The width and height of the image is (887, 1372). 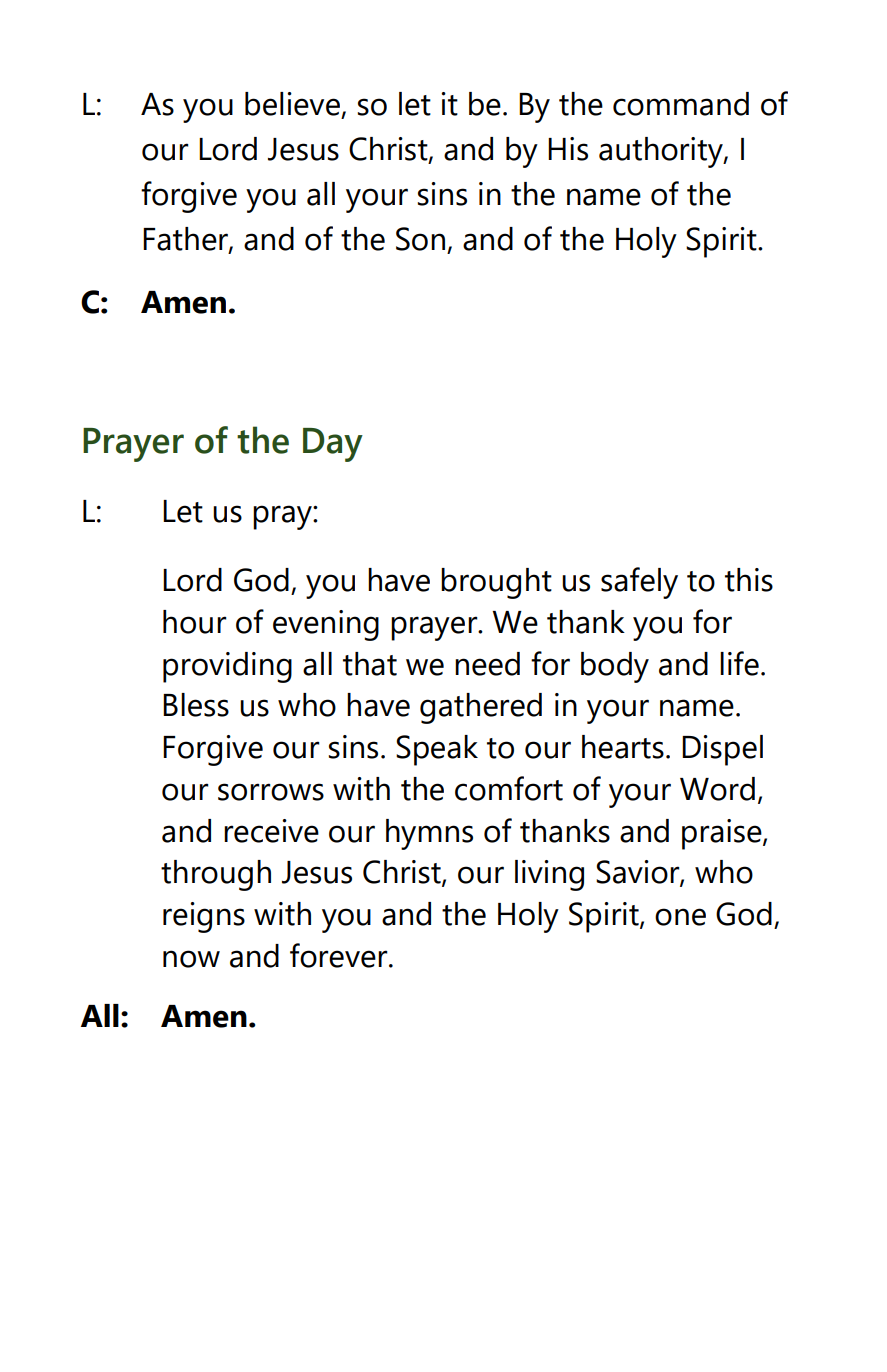 What do you see at coordinates (204, 917) in the image?
I see `reigns` at bounding box center [204, 917].
